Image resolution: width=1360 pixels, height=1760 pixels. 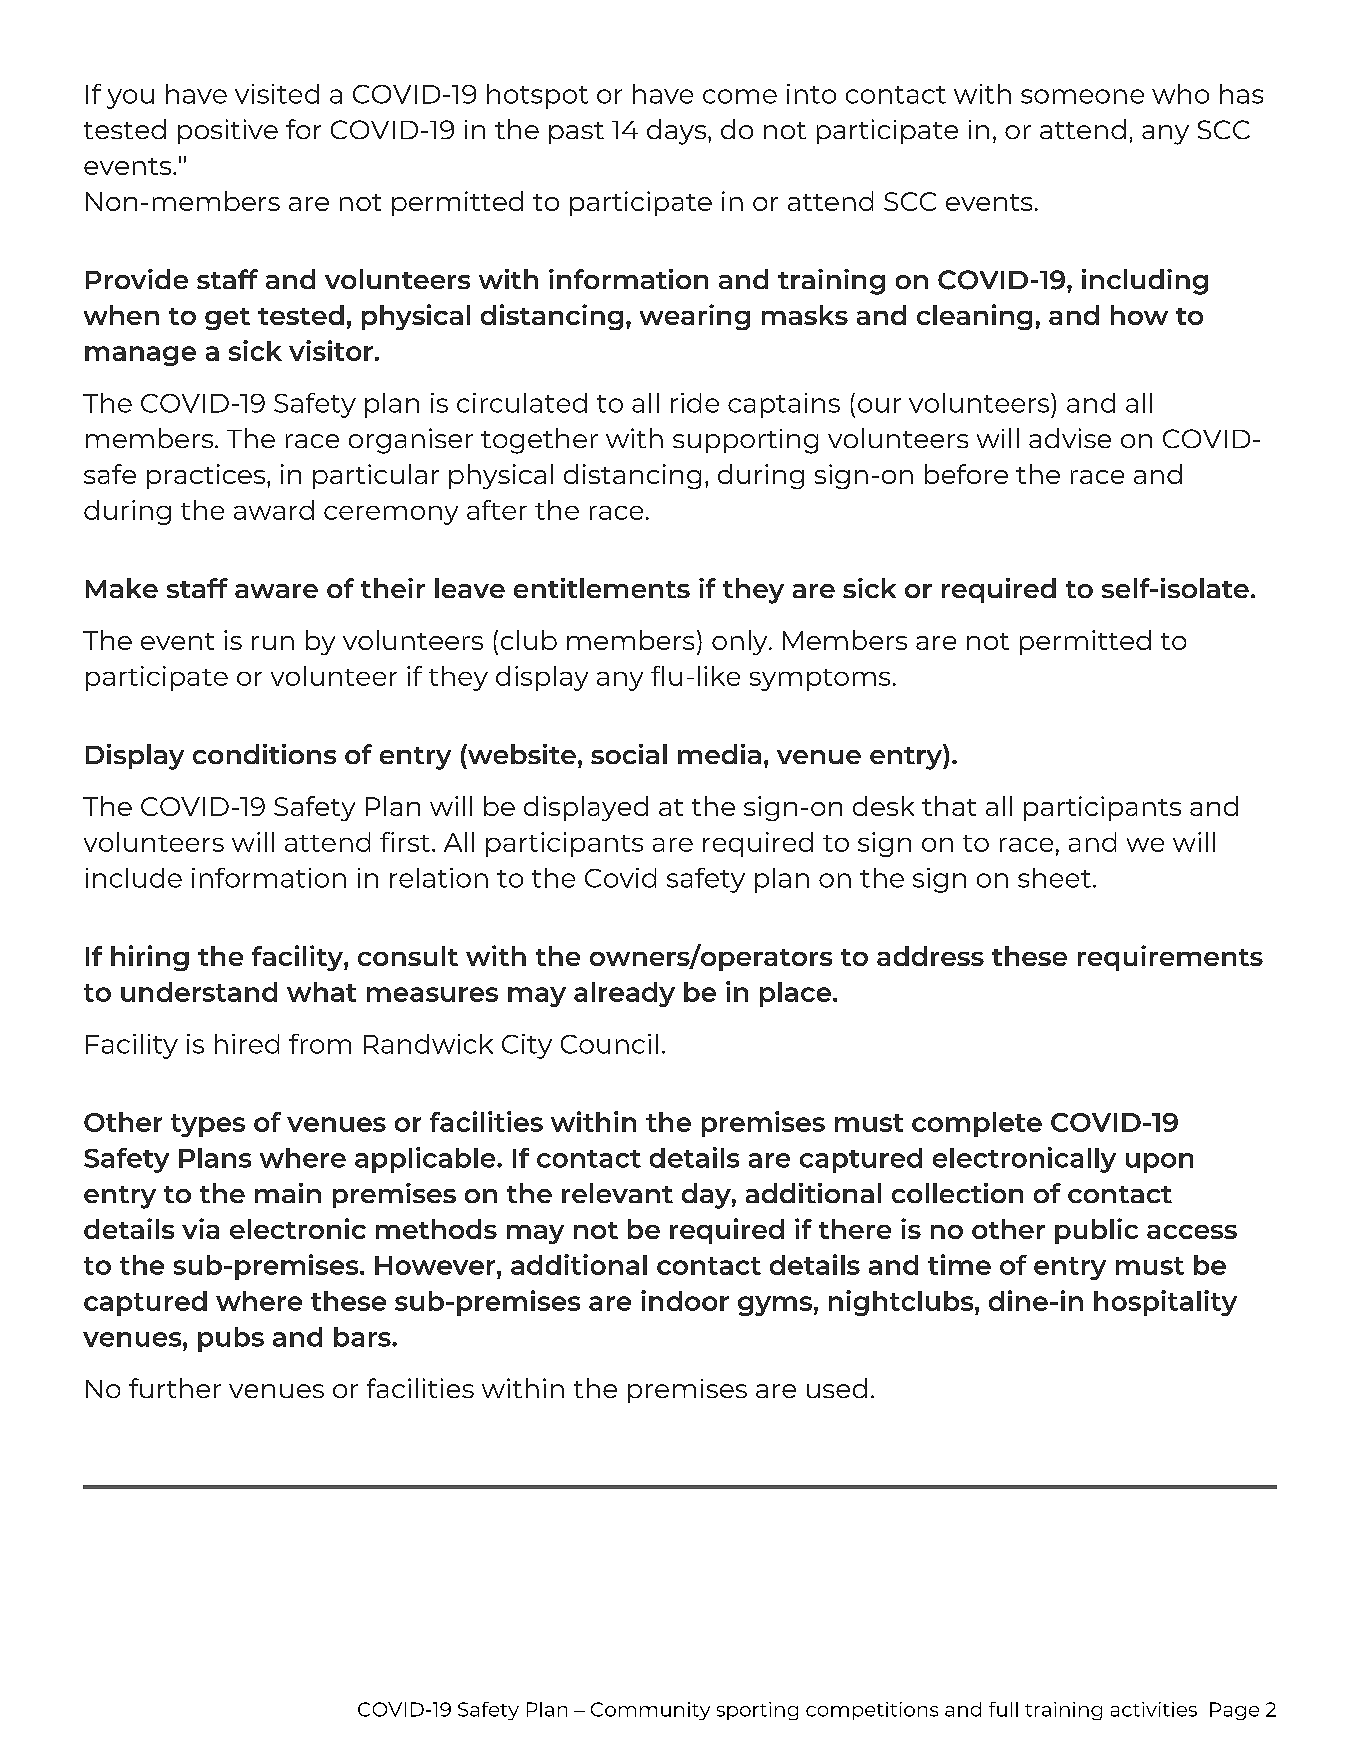 I want to click on activities, so click(x=1154, y=1709).
